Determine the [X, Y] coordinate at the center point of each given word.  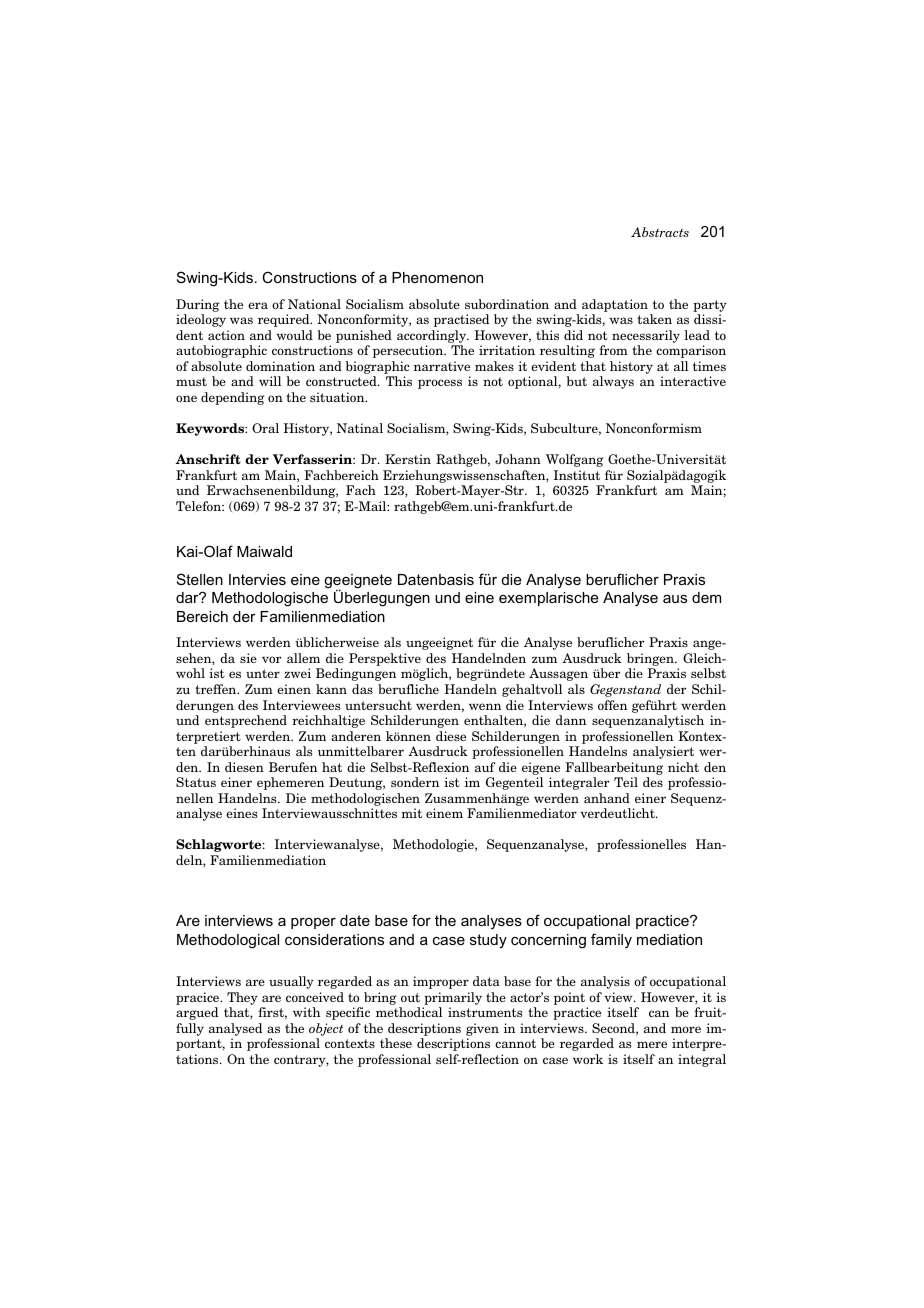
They [242, 998]
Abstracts [660, 232]
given [482, 1029]
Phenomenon [437, 277]
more [686, 1029]
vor [271, 659]
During [198, 305]
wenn [485, 706]
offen [612, 705]
